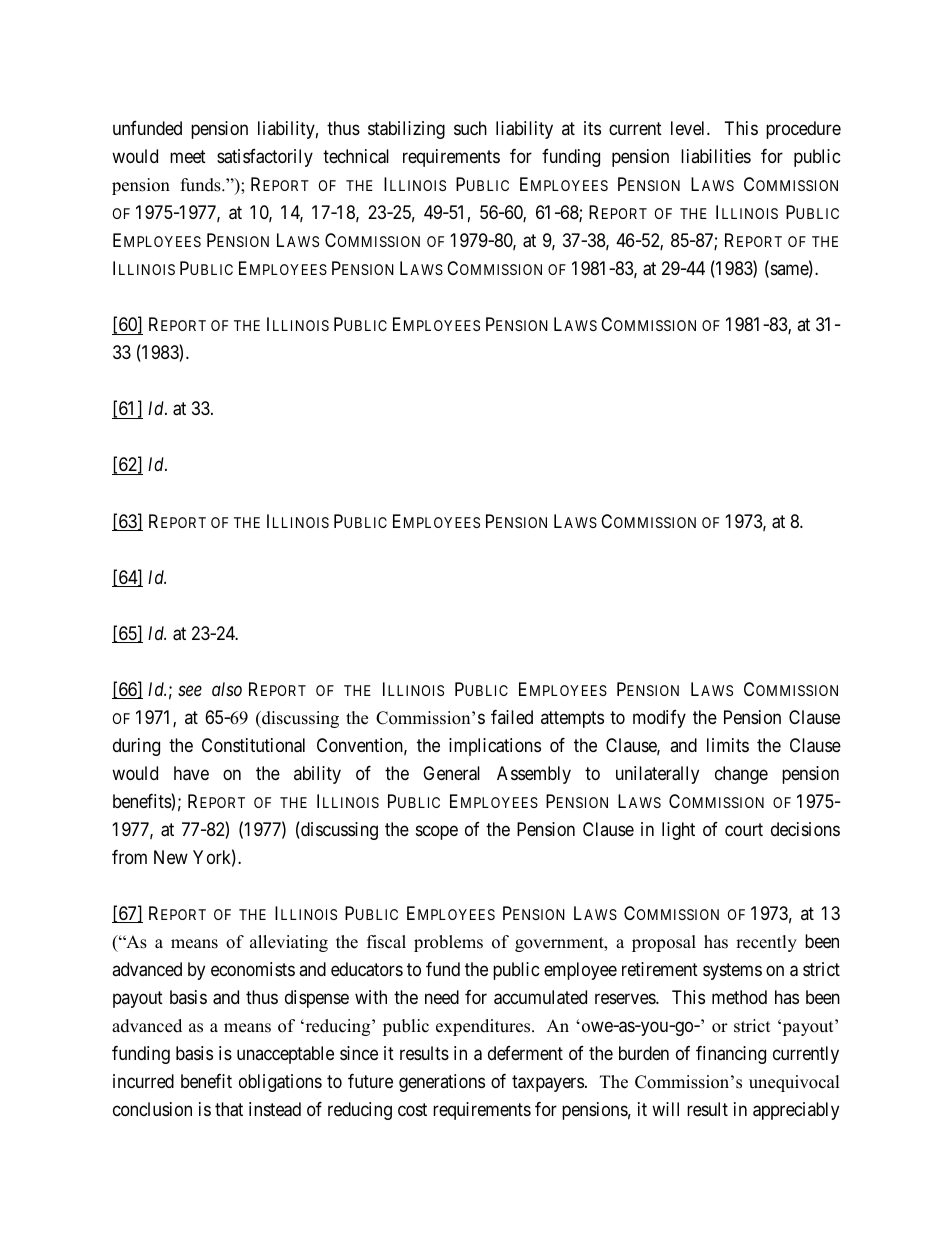  I want to click on New, so click(171, 857).
